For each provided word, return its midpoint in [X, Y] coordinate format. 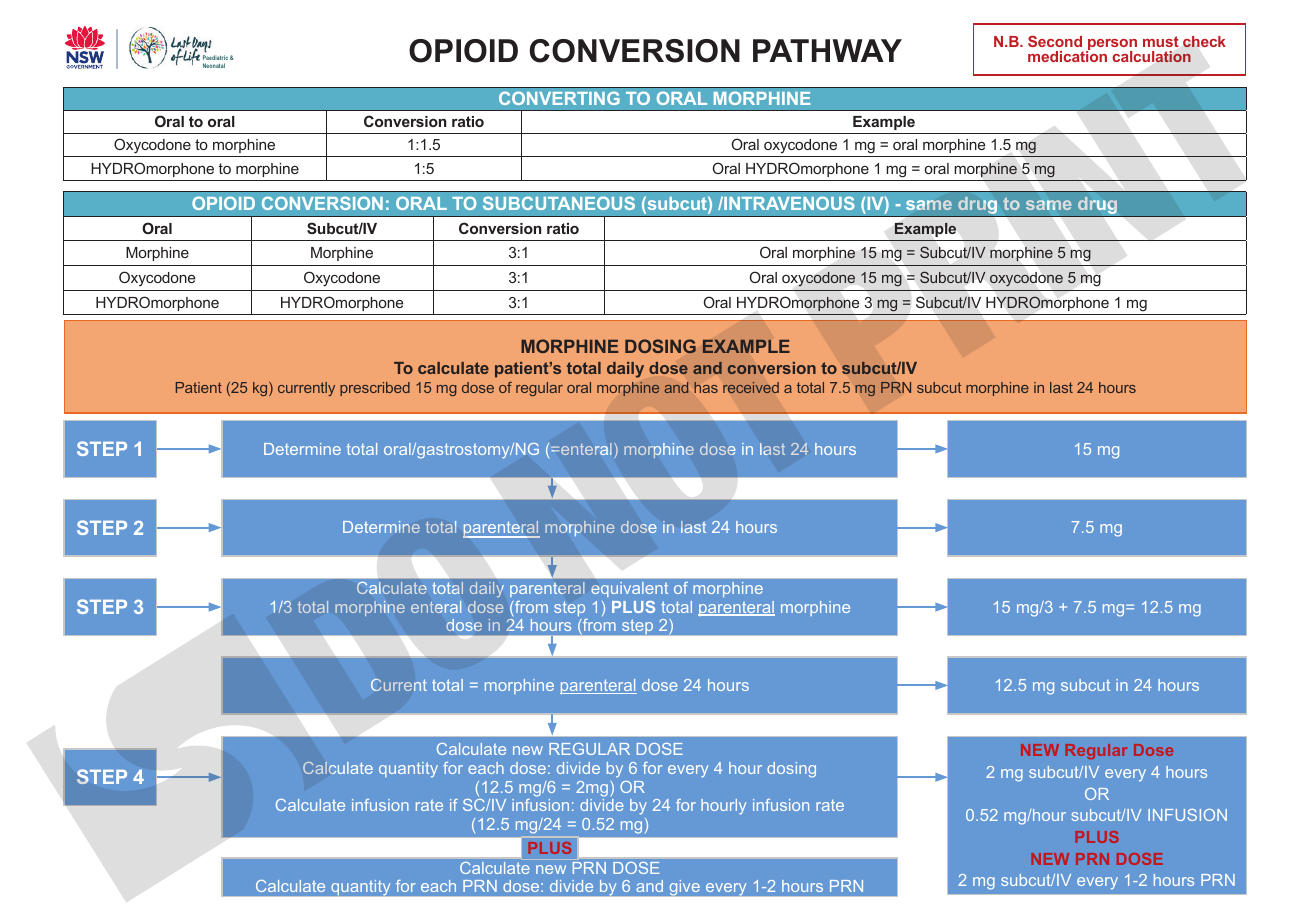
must [1161, 41]
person [1111, 46]
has [706, 387]
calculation [1151, 57]
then [515, 240]
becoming [461, 240]
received [751, 387]
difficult [492, 240]
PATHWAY [827, 50]
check [1204, 42]
